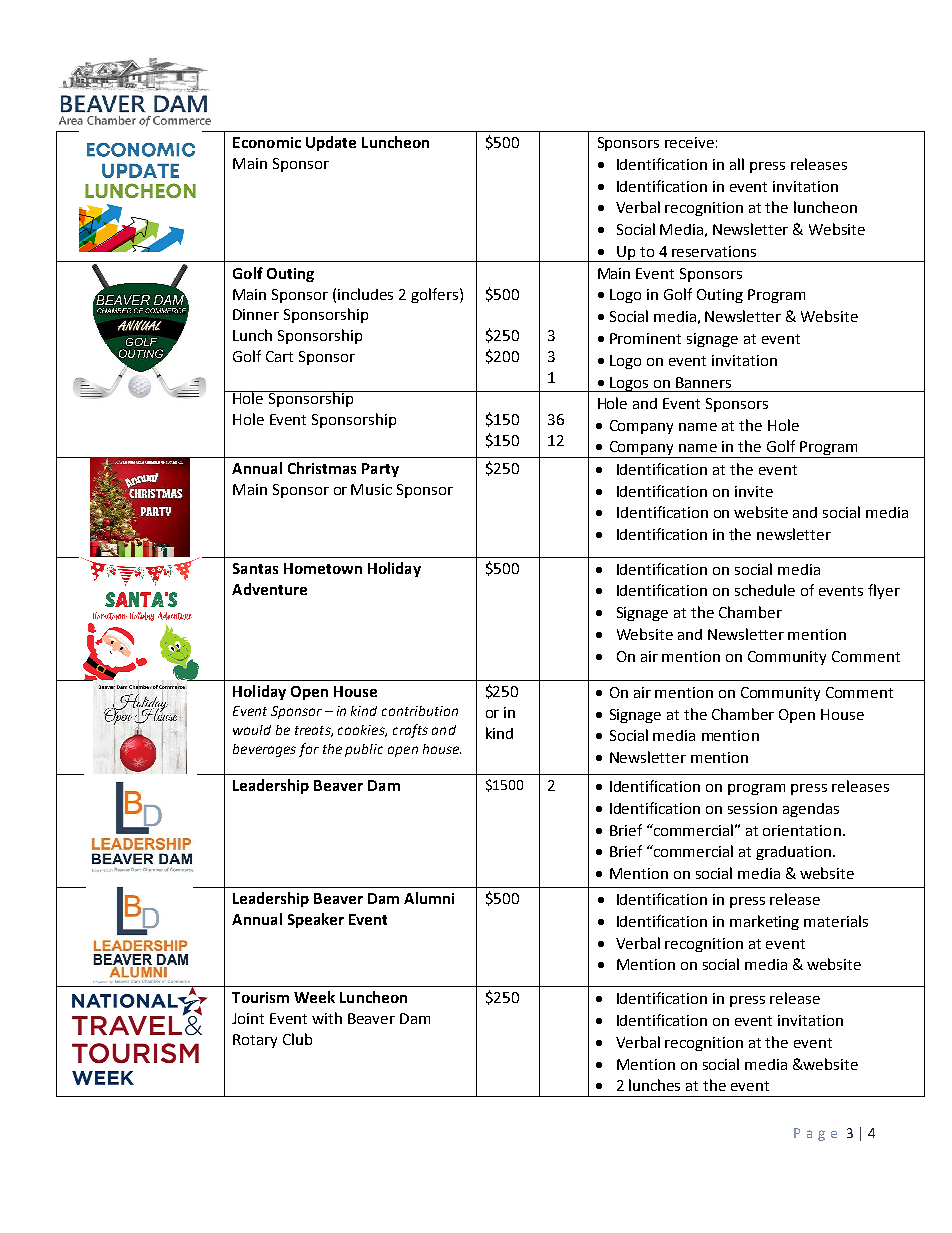  Describe the element at coordinates (689, 142) in the screenshot. I see `receive` at that location.
